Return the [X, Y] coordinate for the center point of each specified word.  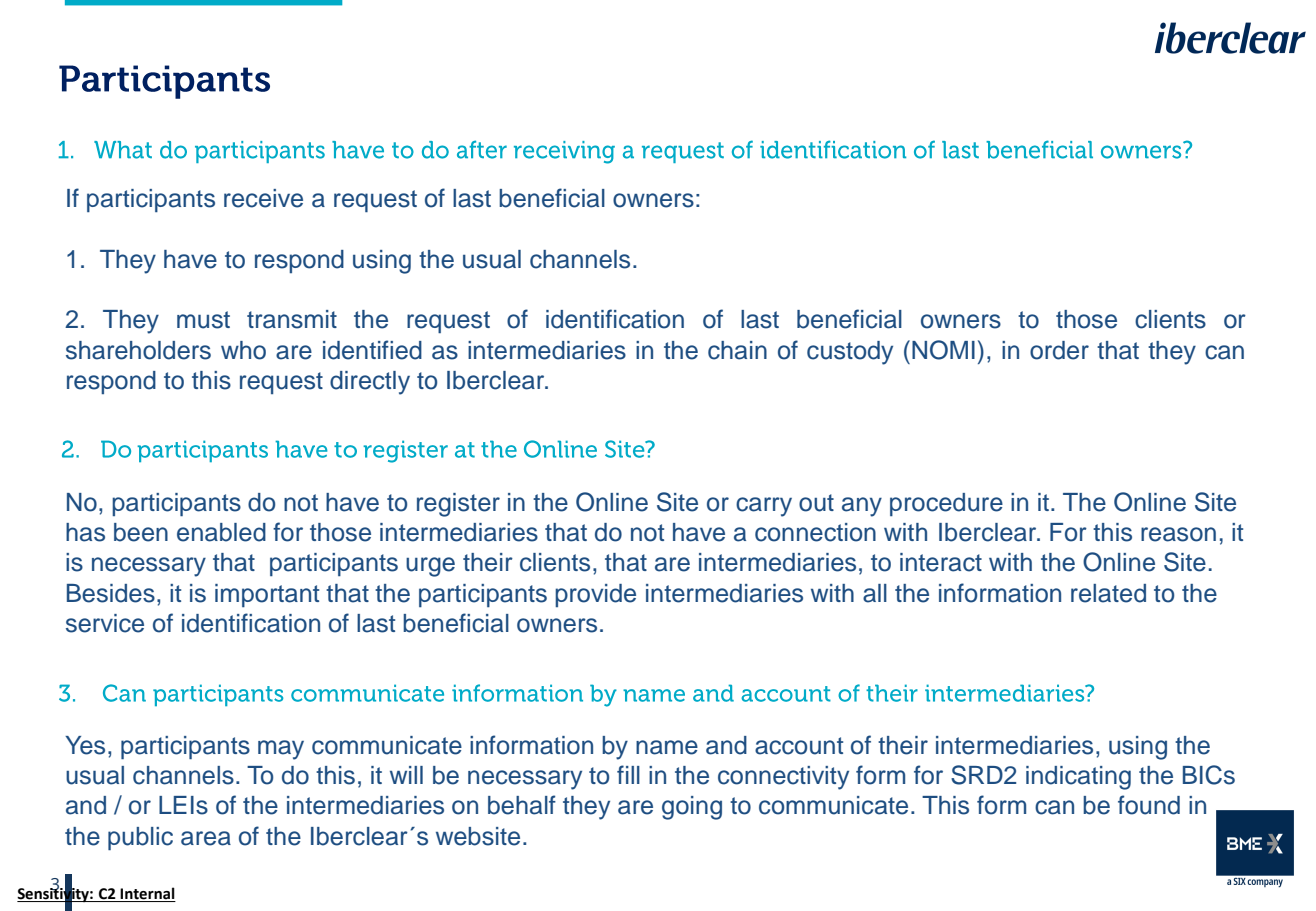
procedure [946, 504]
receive [263, 198]
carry [764, 507]
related [1108, 593]
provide [595, 595]
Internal [147, 894]
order [1059, 350]
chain [737, 350]
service [105, 623]
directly [370, 383]
